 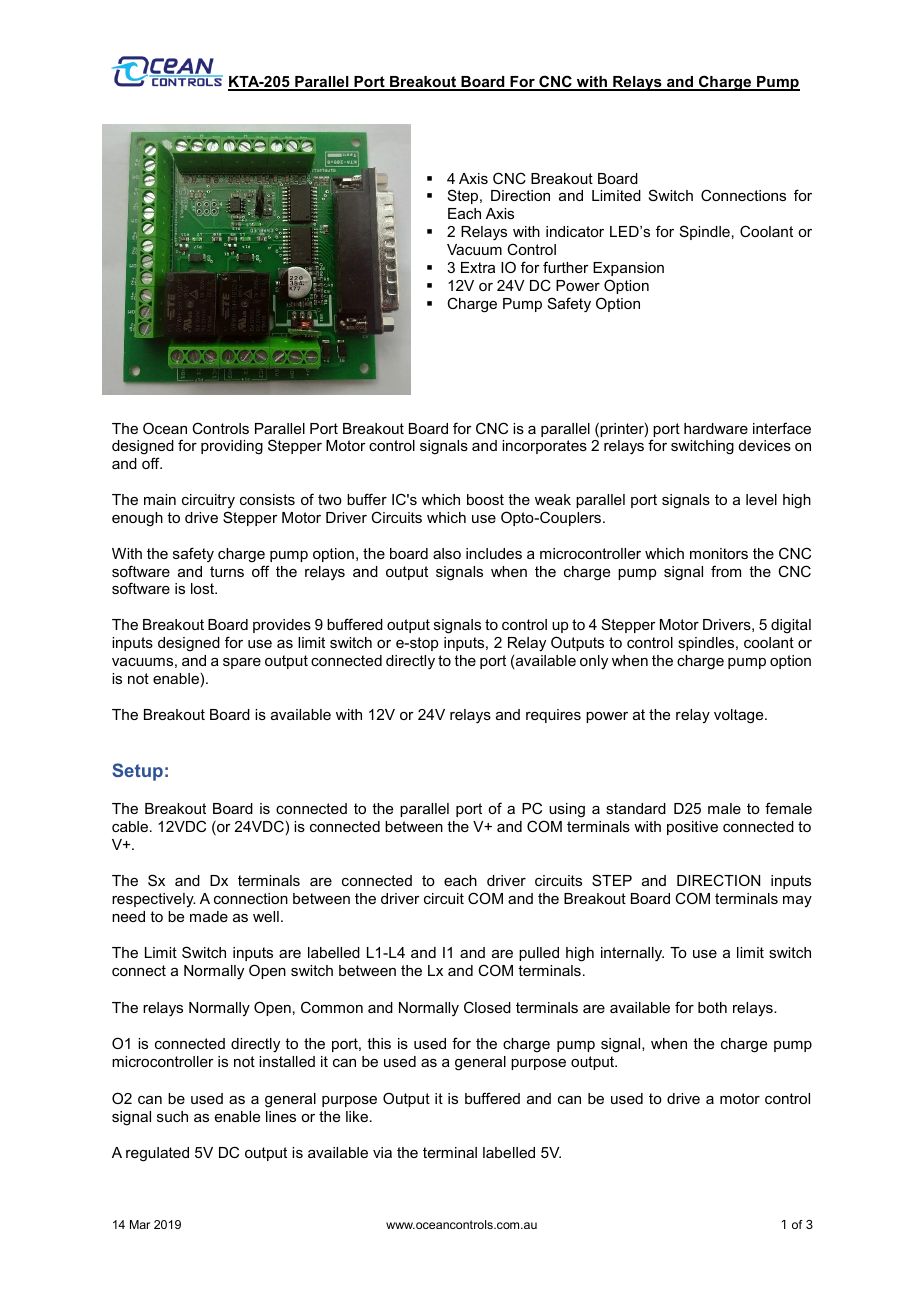 I want to click on via, so click(x=382, y=1152).
